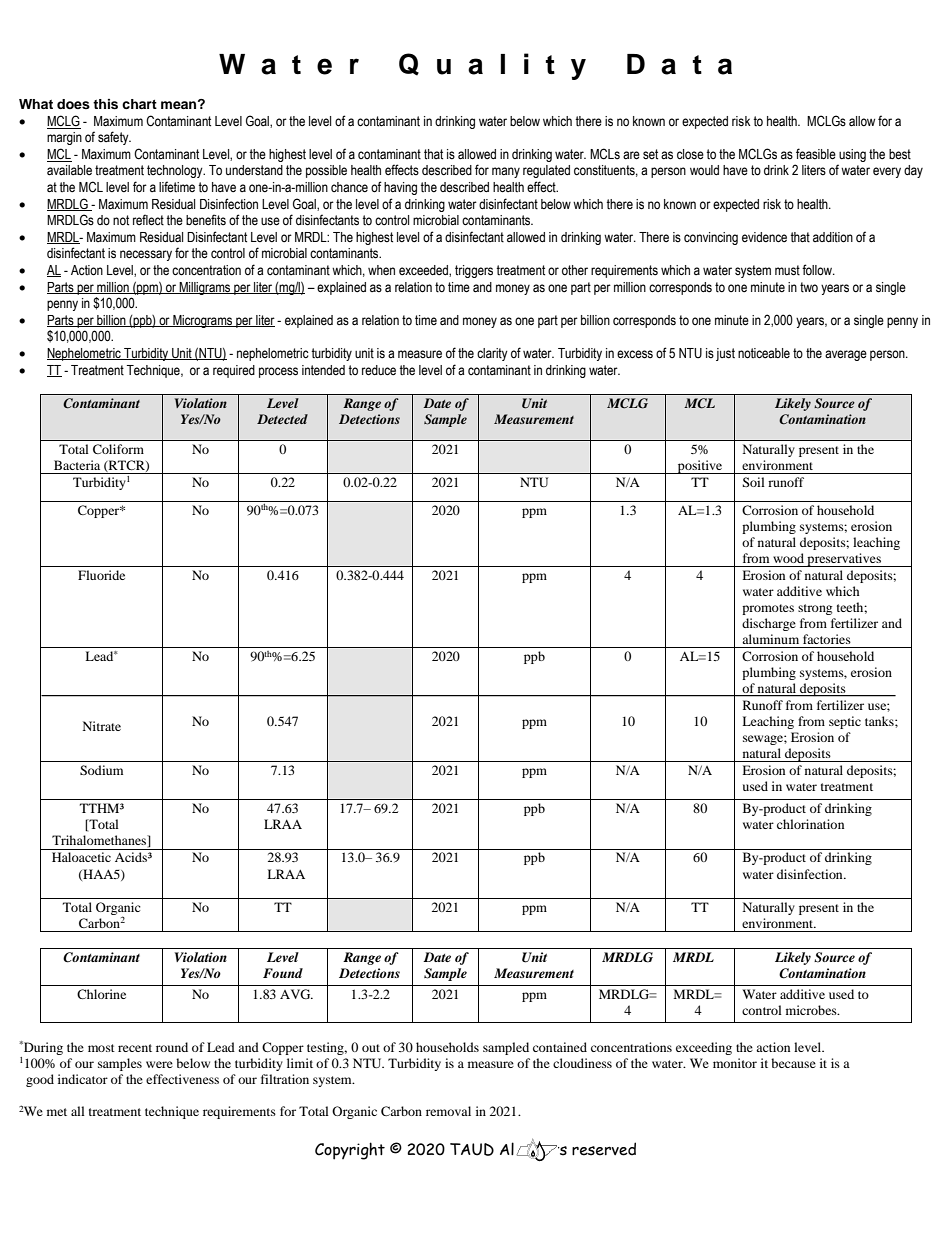 This image has height=1233, width=952. What do you see at coordinates (83, 1079) in the image?
I see `indicator` at bounding box center [83, 1079].
